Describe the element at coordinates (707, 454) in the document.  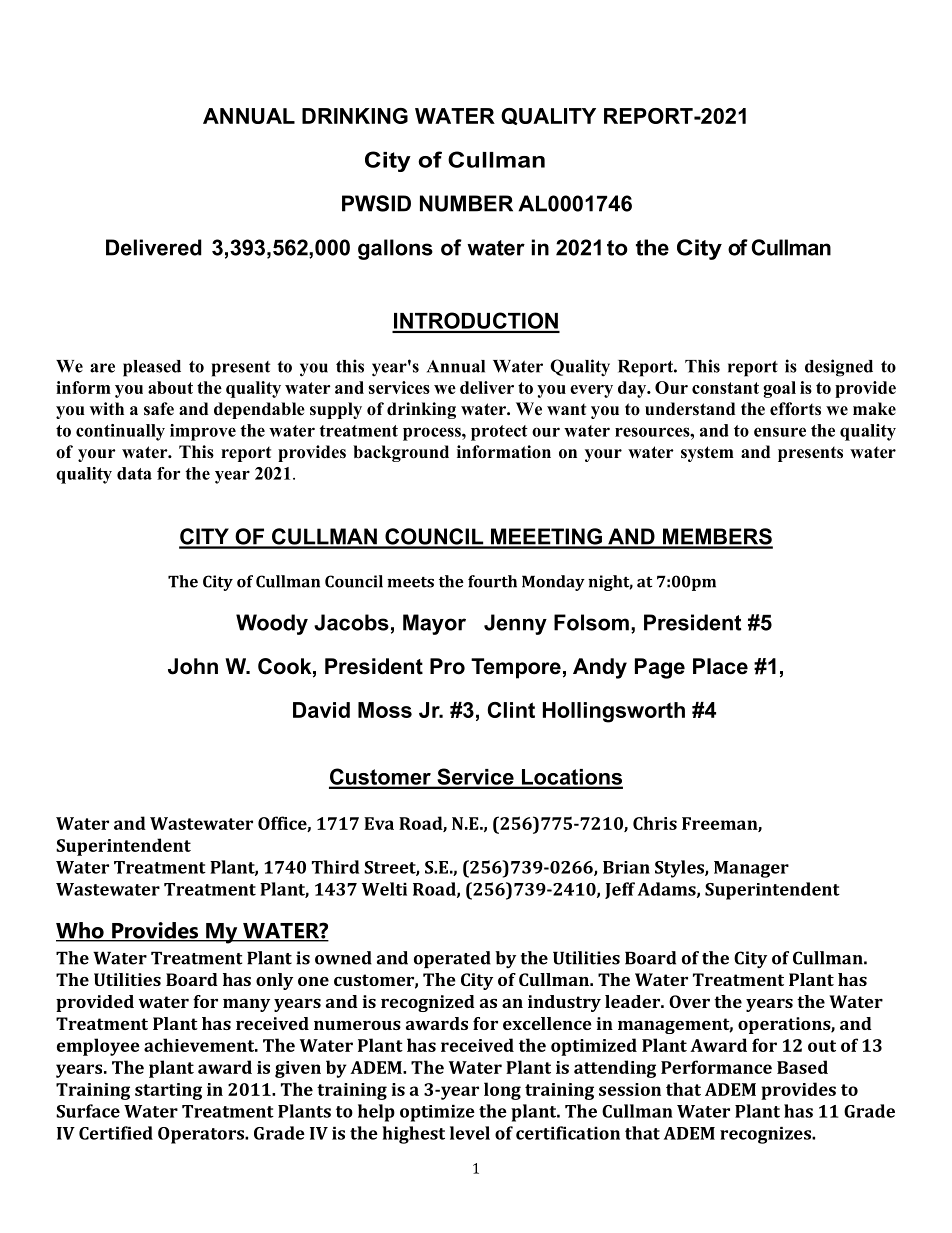
I see `system` at that location.
